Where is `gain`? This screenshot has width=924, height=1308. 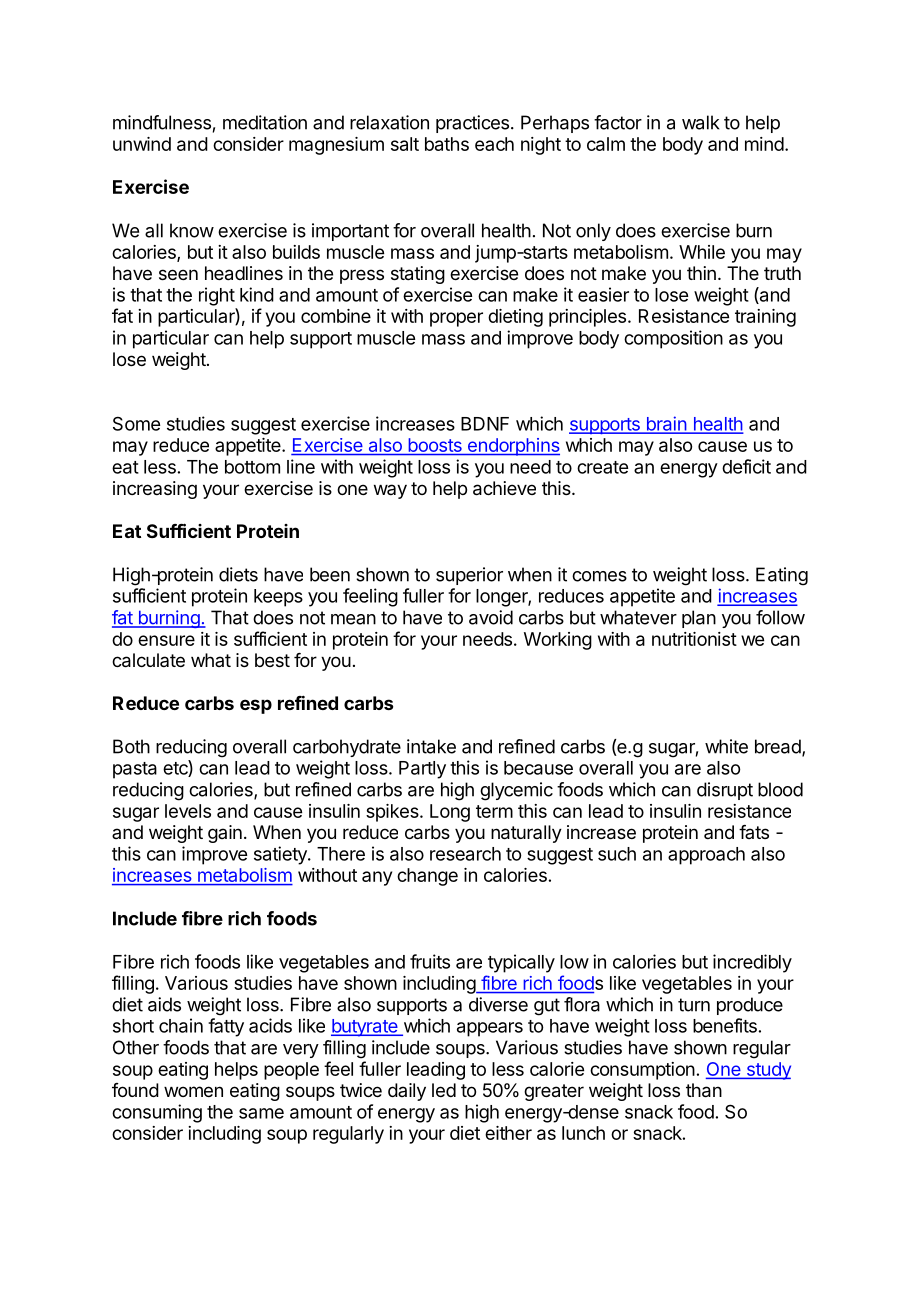 gain is located at coordinates (225, 834).
